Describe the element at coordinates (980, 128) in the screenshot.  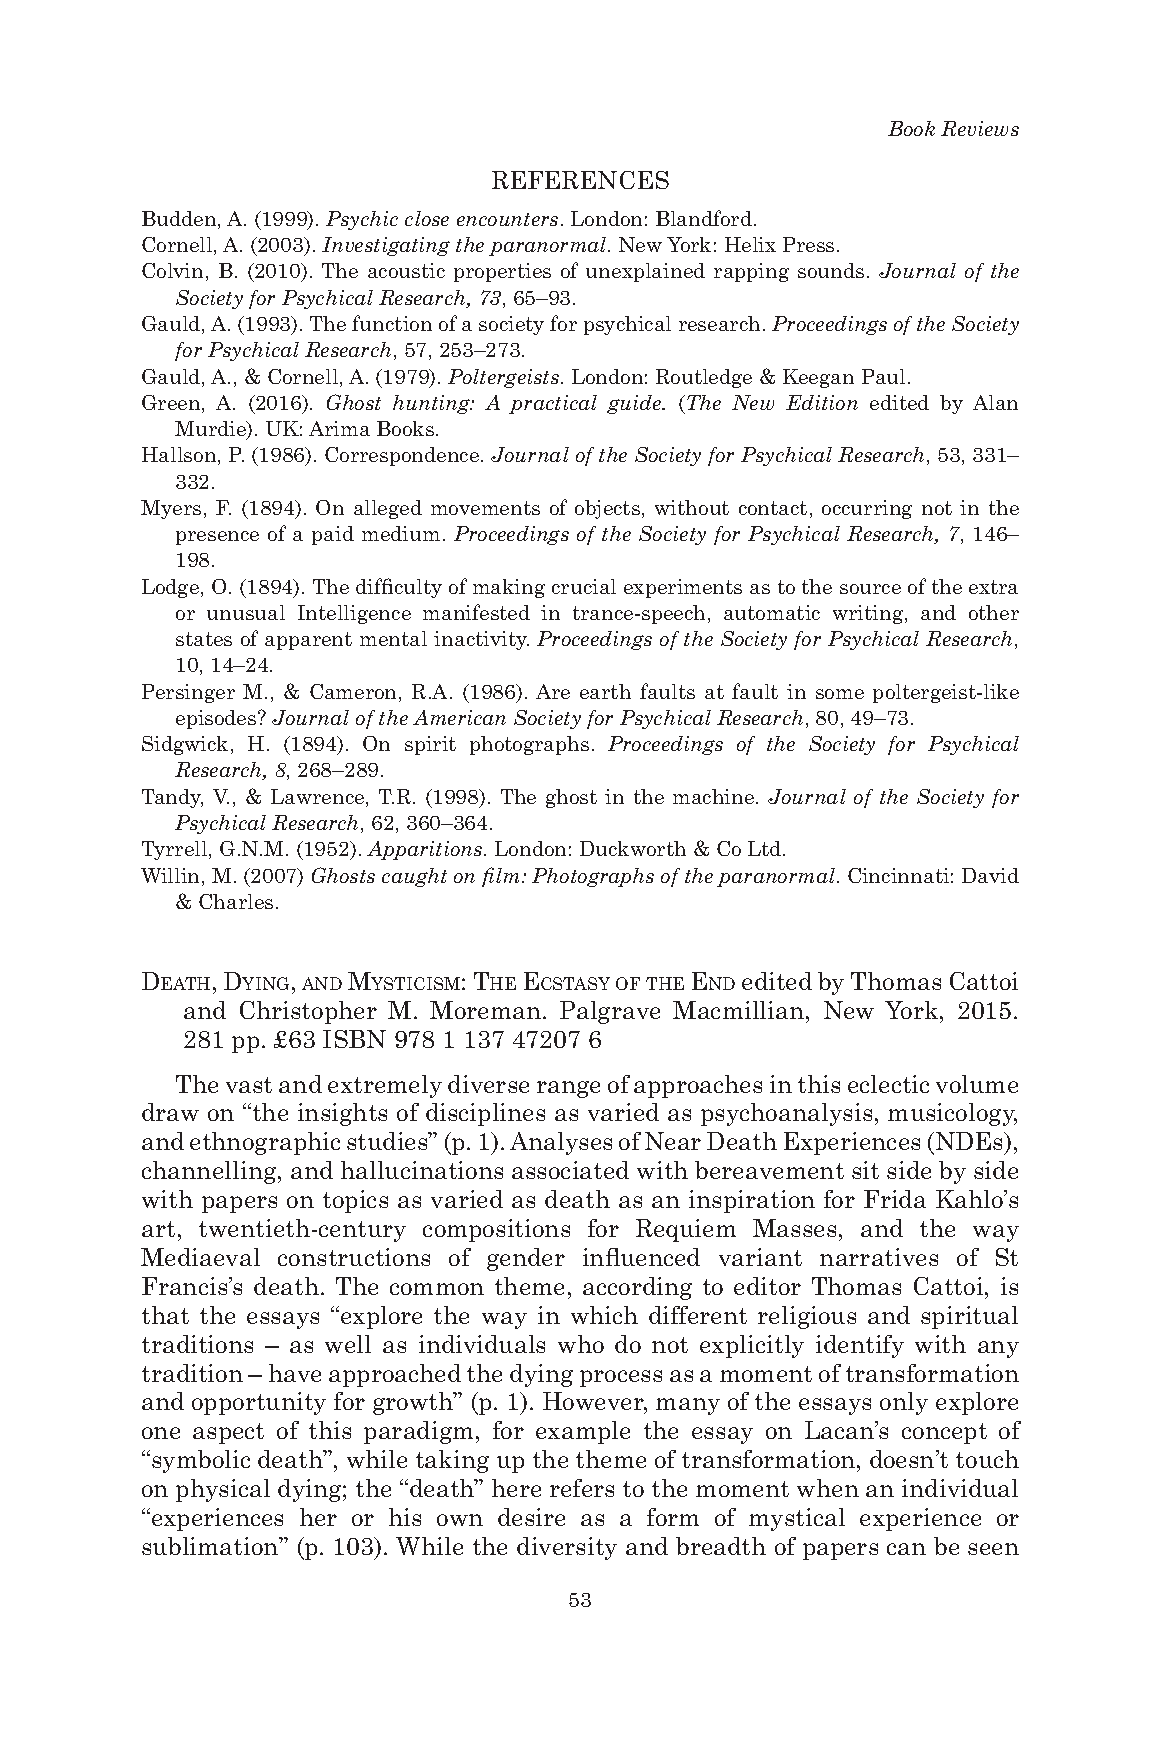
I see `Reviews` at that location.
